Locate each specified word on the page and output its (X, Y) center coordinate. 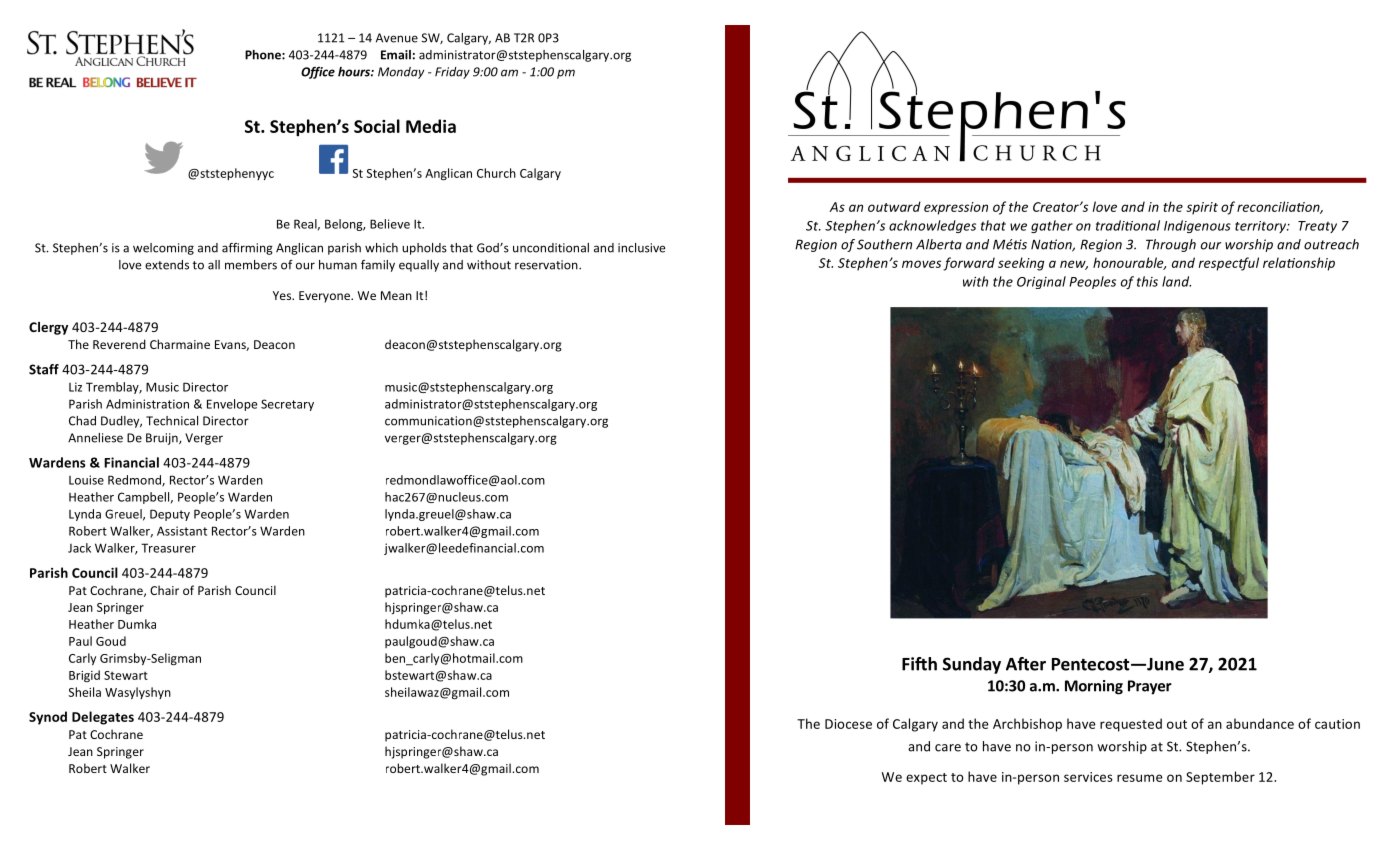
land (1176, 281)
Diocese (848, 724)
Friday (452, 73)
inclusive (641, 248)
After (1026, 664)
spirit (1202, 208)
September (1220, 778)
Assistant (182, 531)
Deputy (170, 515)
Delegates (103, 718)
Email (396, 55)
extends (167, 265)
